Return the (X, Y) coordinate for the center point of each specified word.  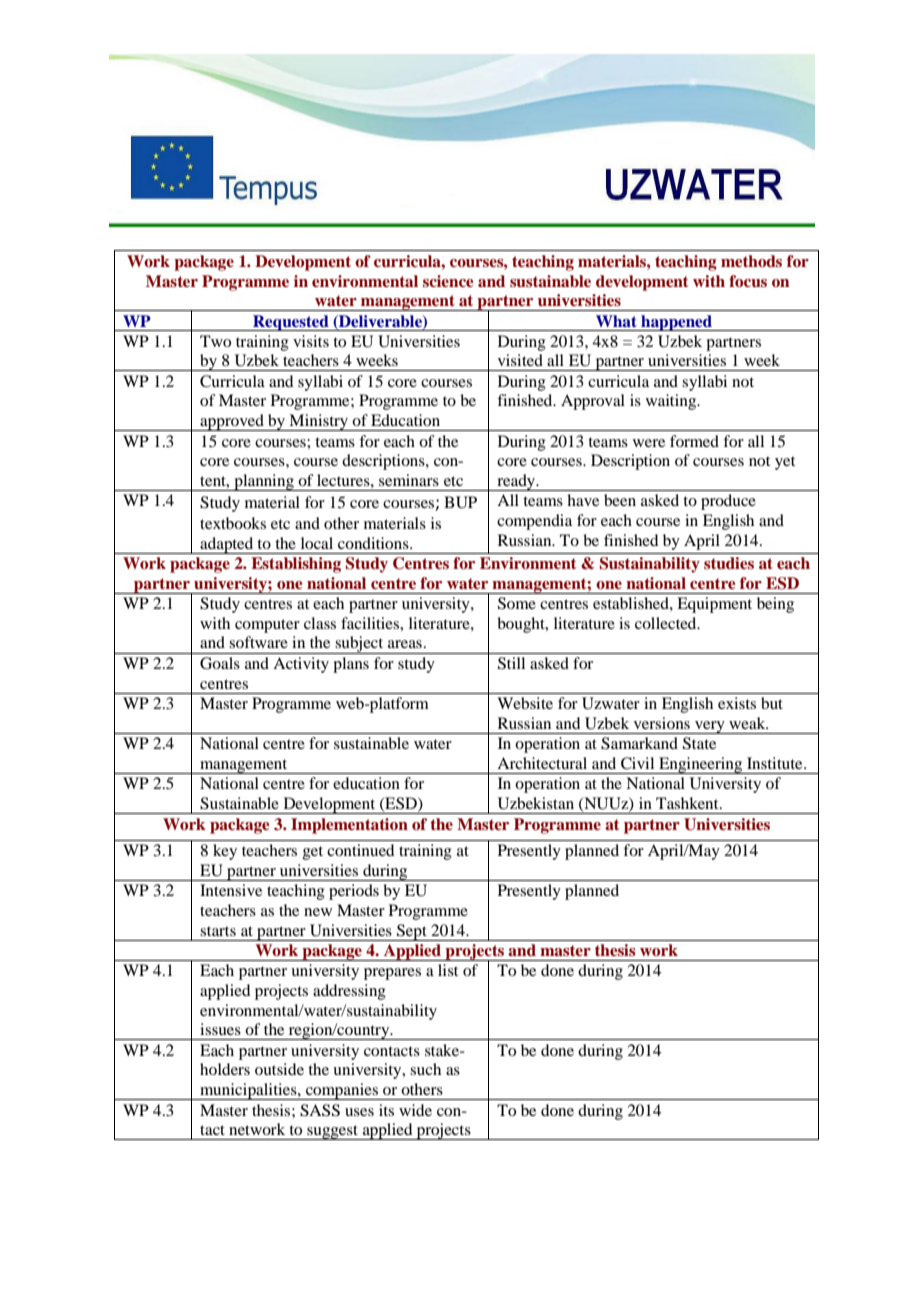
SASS (320, 1110)
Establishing (296, 565)
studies (729, 563)
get (313, 853)
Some (517, 603)
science (448, 281)
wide (415, 1110)
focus (748, 281)
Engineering (701, 765)
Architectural (542, 763)
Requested (291, 323)
